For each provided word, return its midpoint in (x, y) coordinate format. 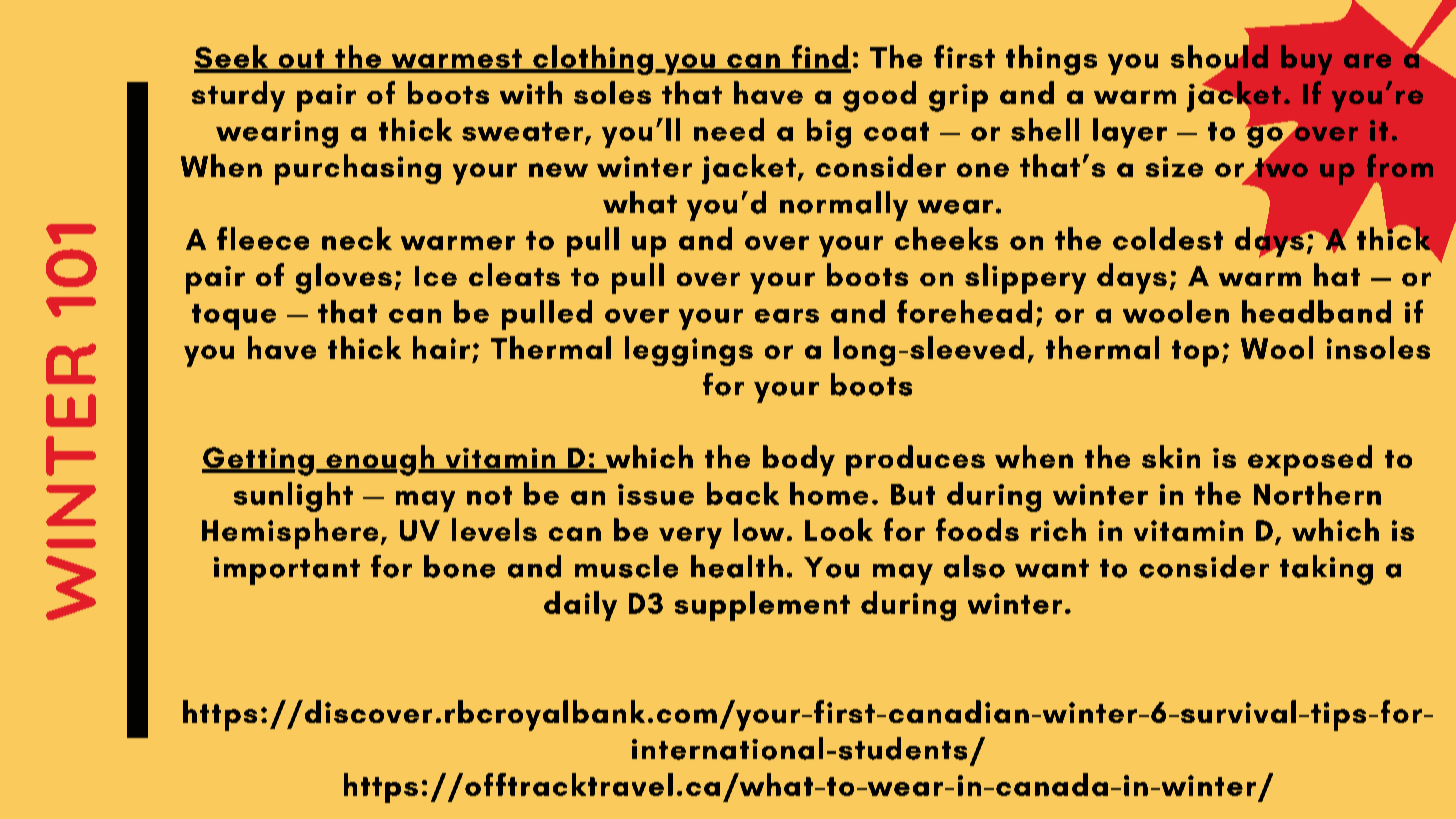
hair (441, 347)
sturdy (238, 96)
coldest (1168, 238)
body (799, 460)
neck (357, 238)
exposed (1310, 460)
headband (1316, 311)
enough (380, 460)
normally (844, 206)
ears (787, 316)
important (287, 571)
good (879, 96)
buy (1306, 60)
